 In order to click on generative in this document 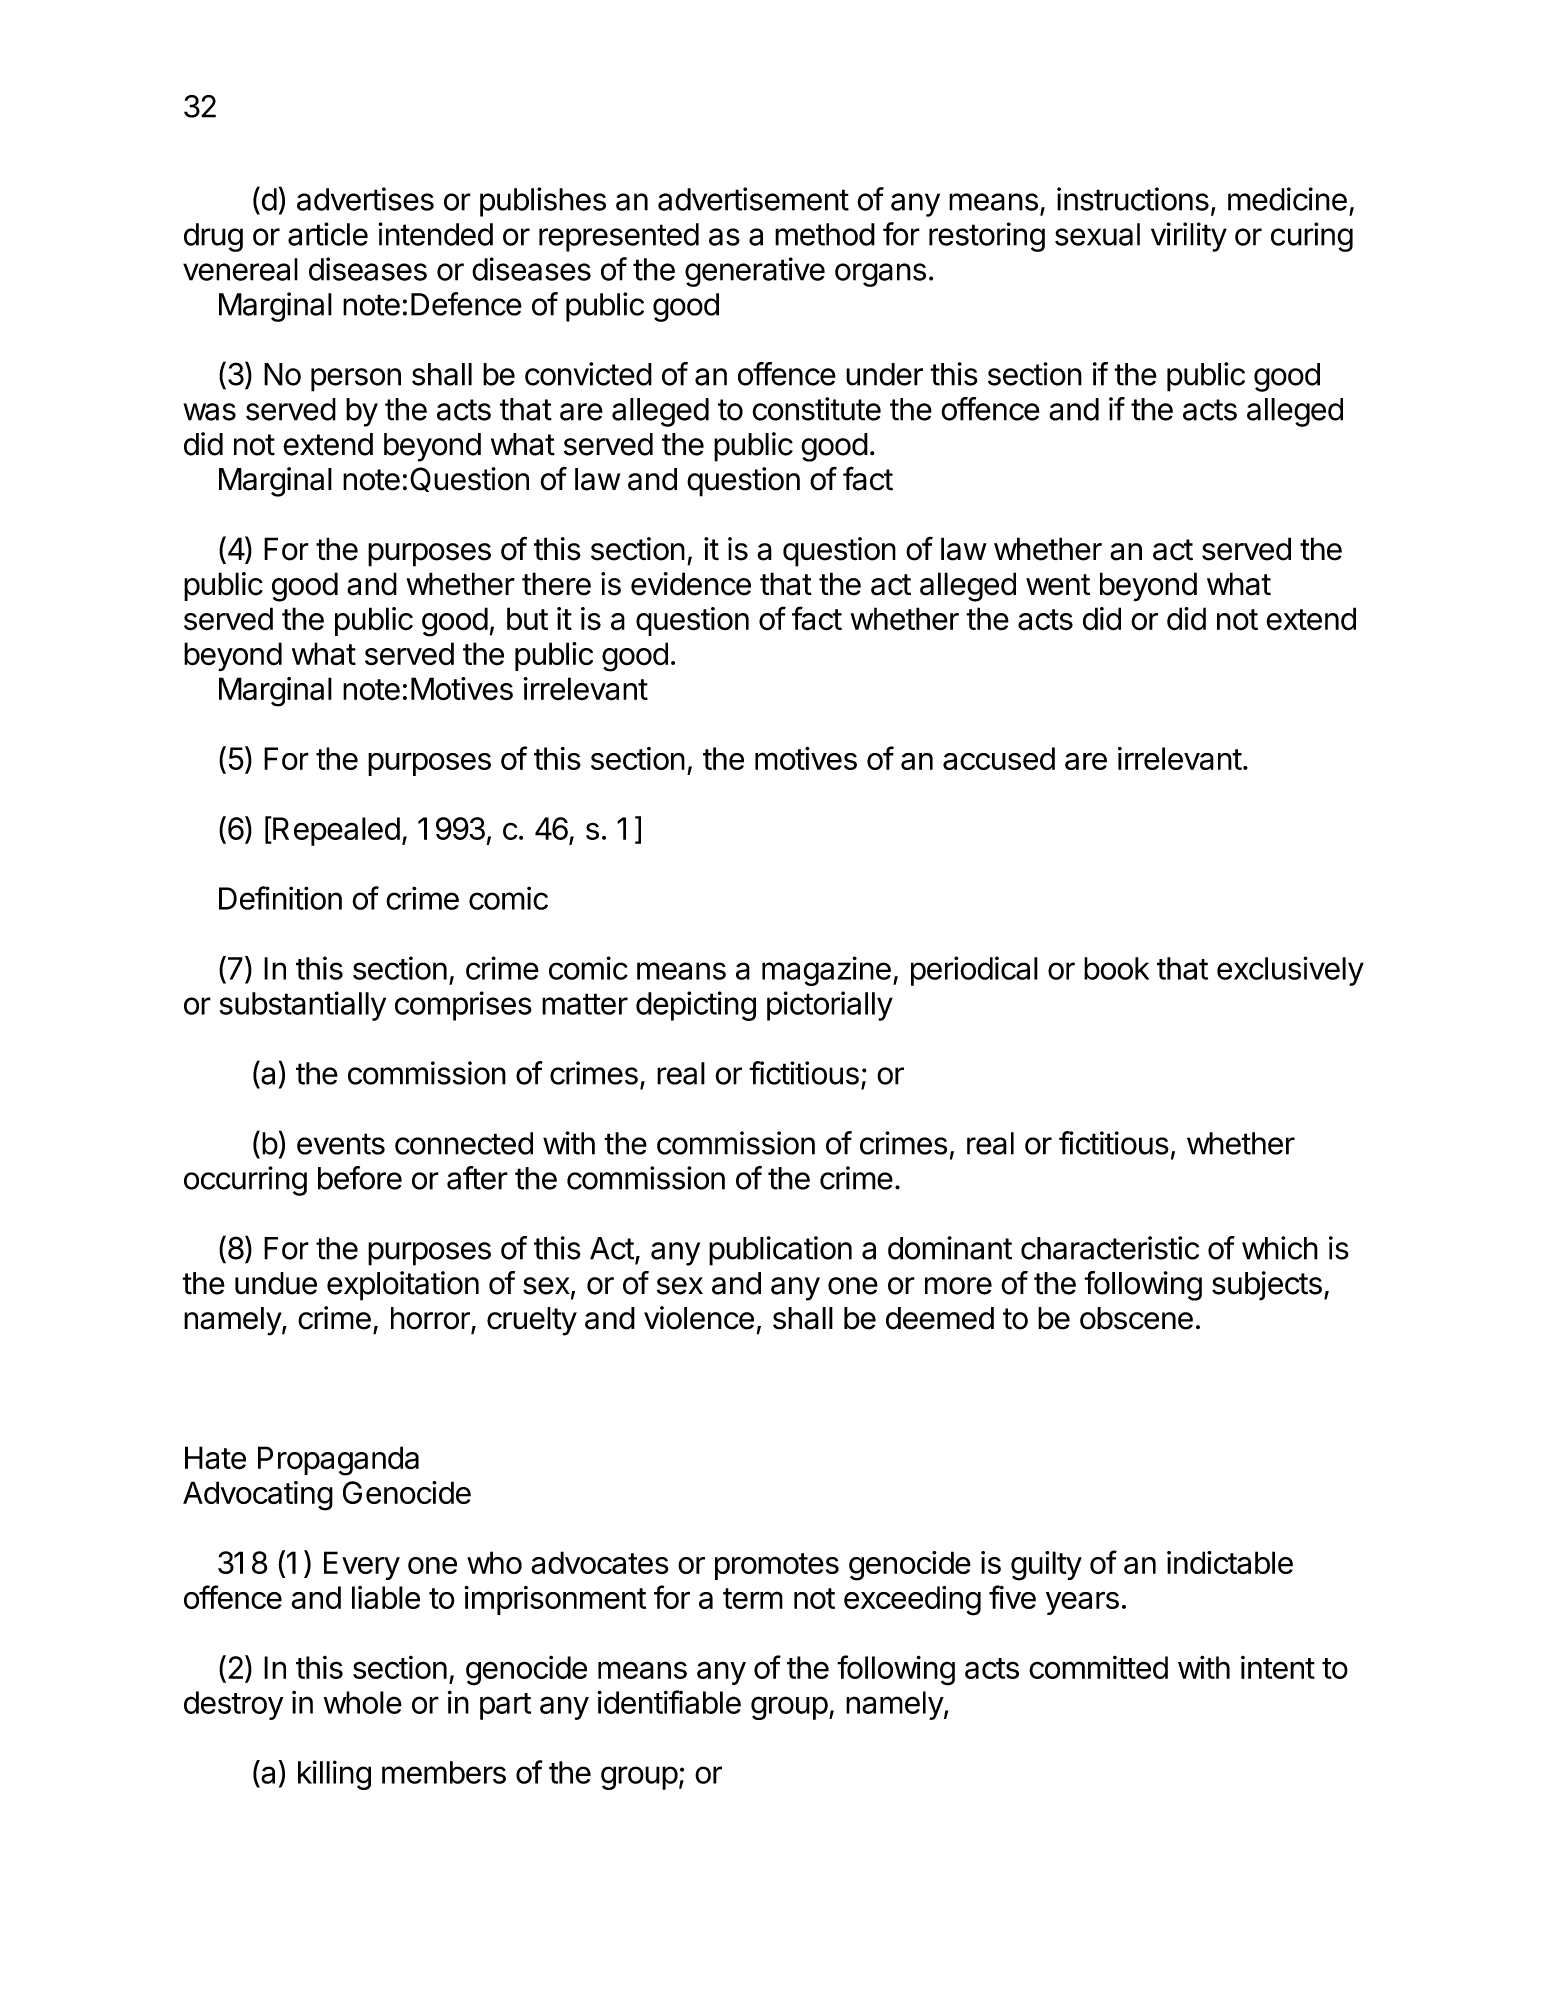, I will do `click(755, 272)`.
